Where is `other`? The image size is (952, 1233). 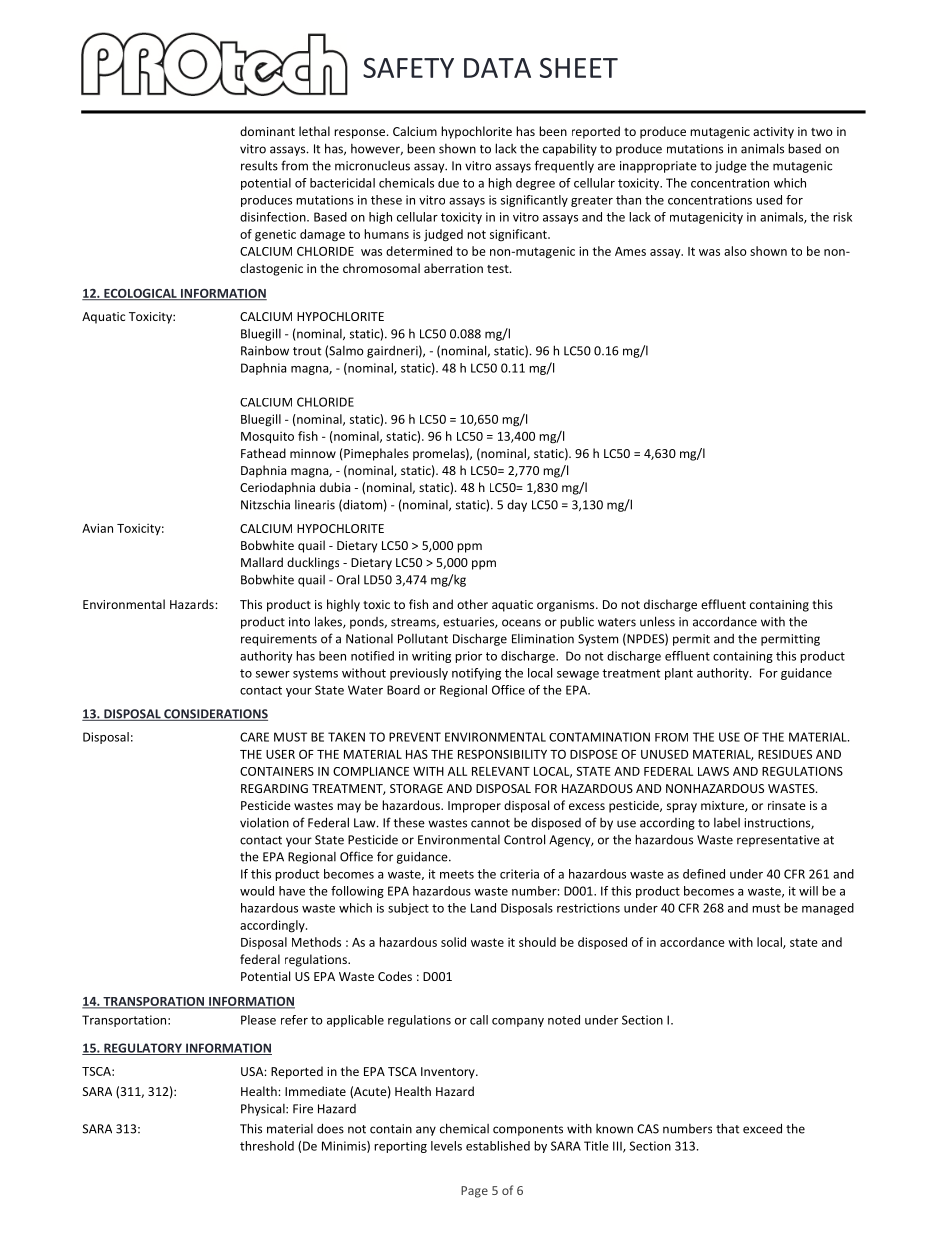 other is located at coordinates (472, 604).
